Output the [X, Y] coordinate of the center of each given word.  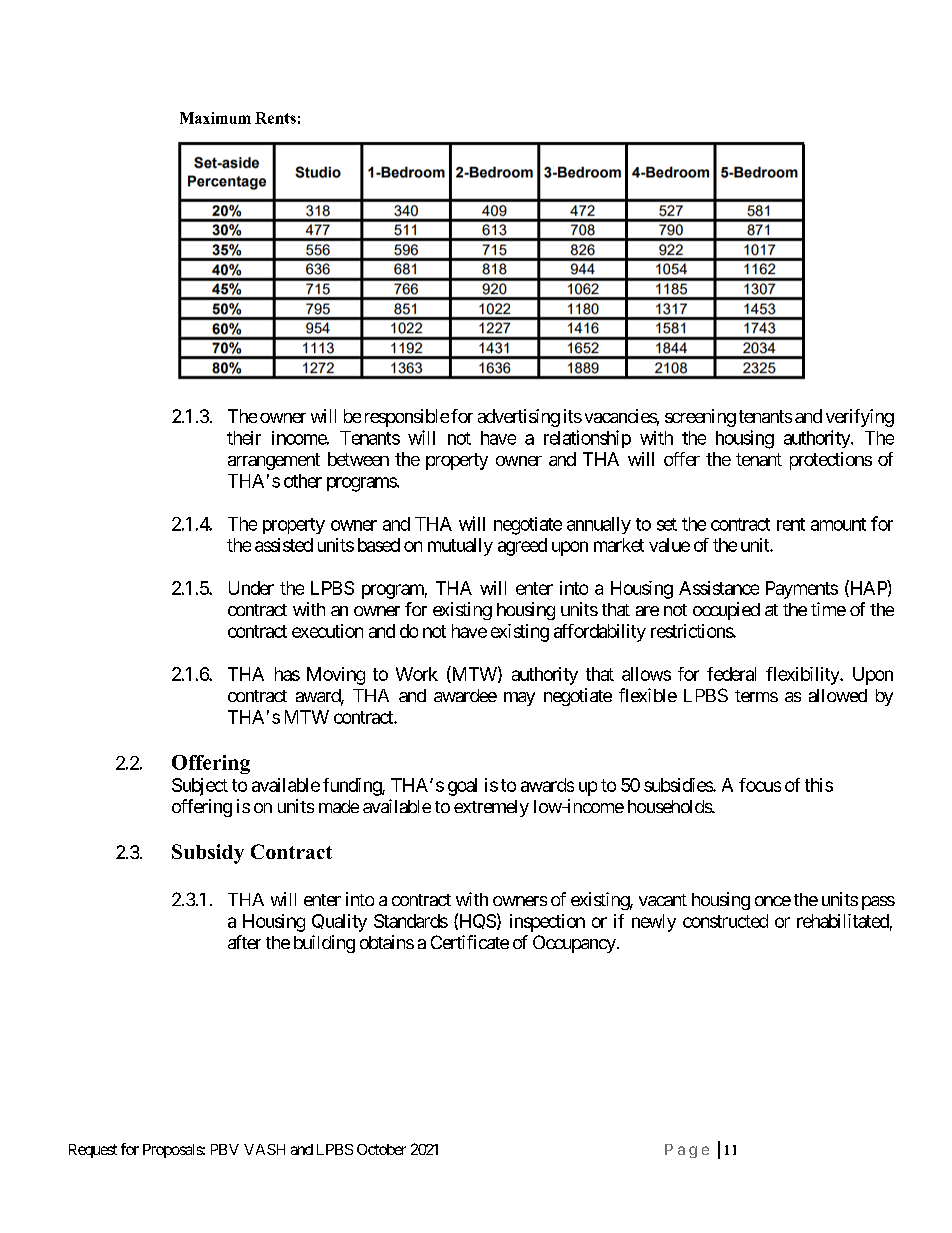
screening [700, 418]
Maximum [215, 118]
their [244, 438]
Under [251, 588]
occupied [726, 611]
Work [417, 674]
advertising [519, 418]
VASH [264, 1149]
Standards [411, 921]
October [381, 1149]
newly [654, 923]
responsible [407, 418]
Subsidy [208, 854]
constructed [725, 921]
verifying [860, 418]
